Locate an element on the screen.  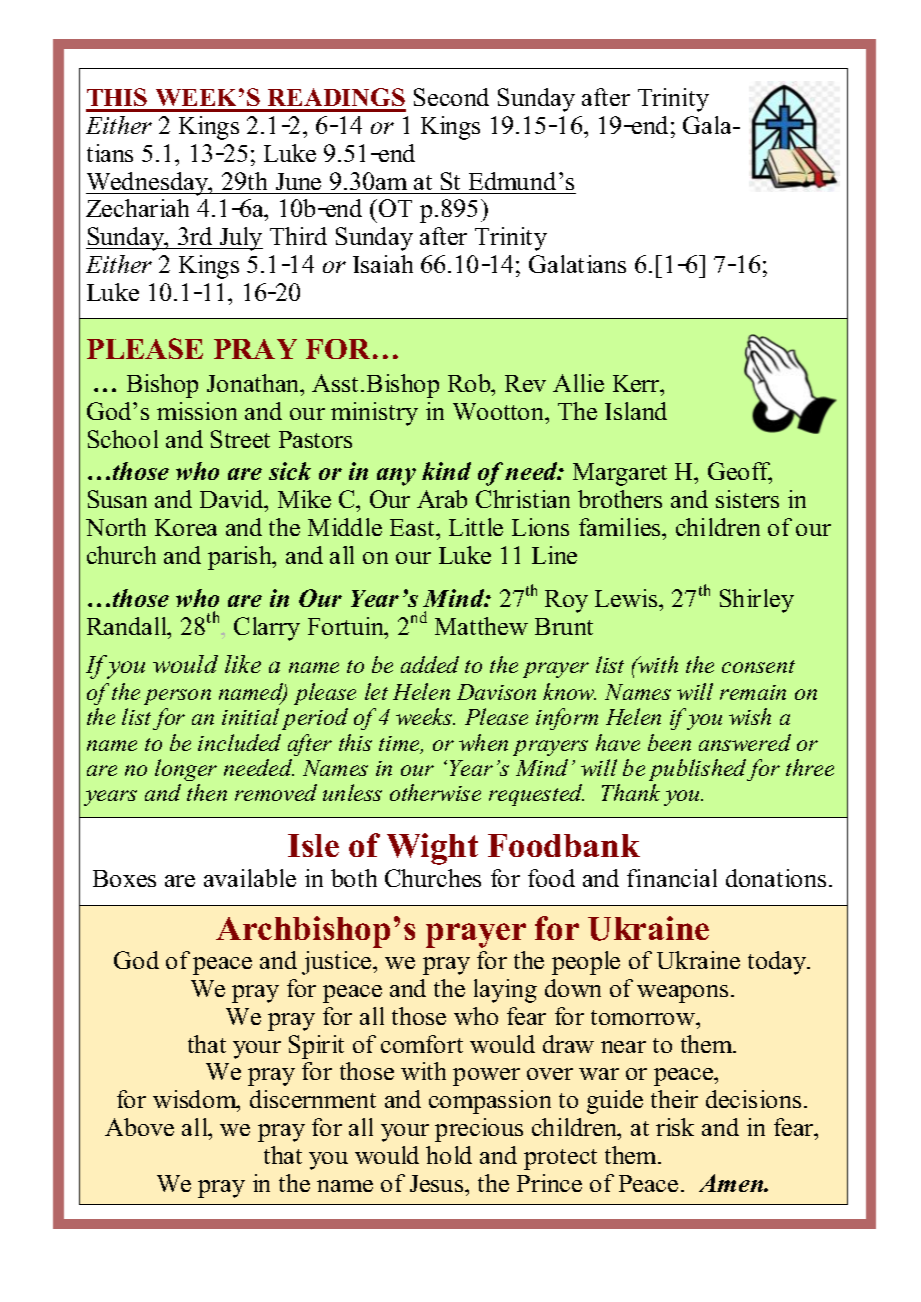
Kerr is located at coordinates (637, 383).
